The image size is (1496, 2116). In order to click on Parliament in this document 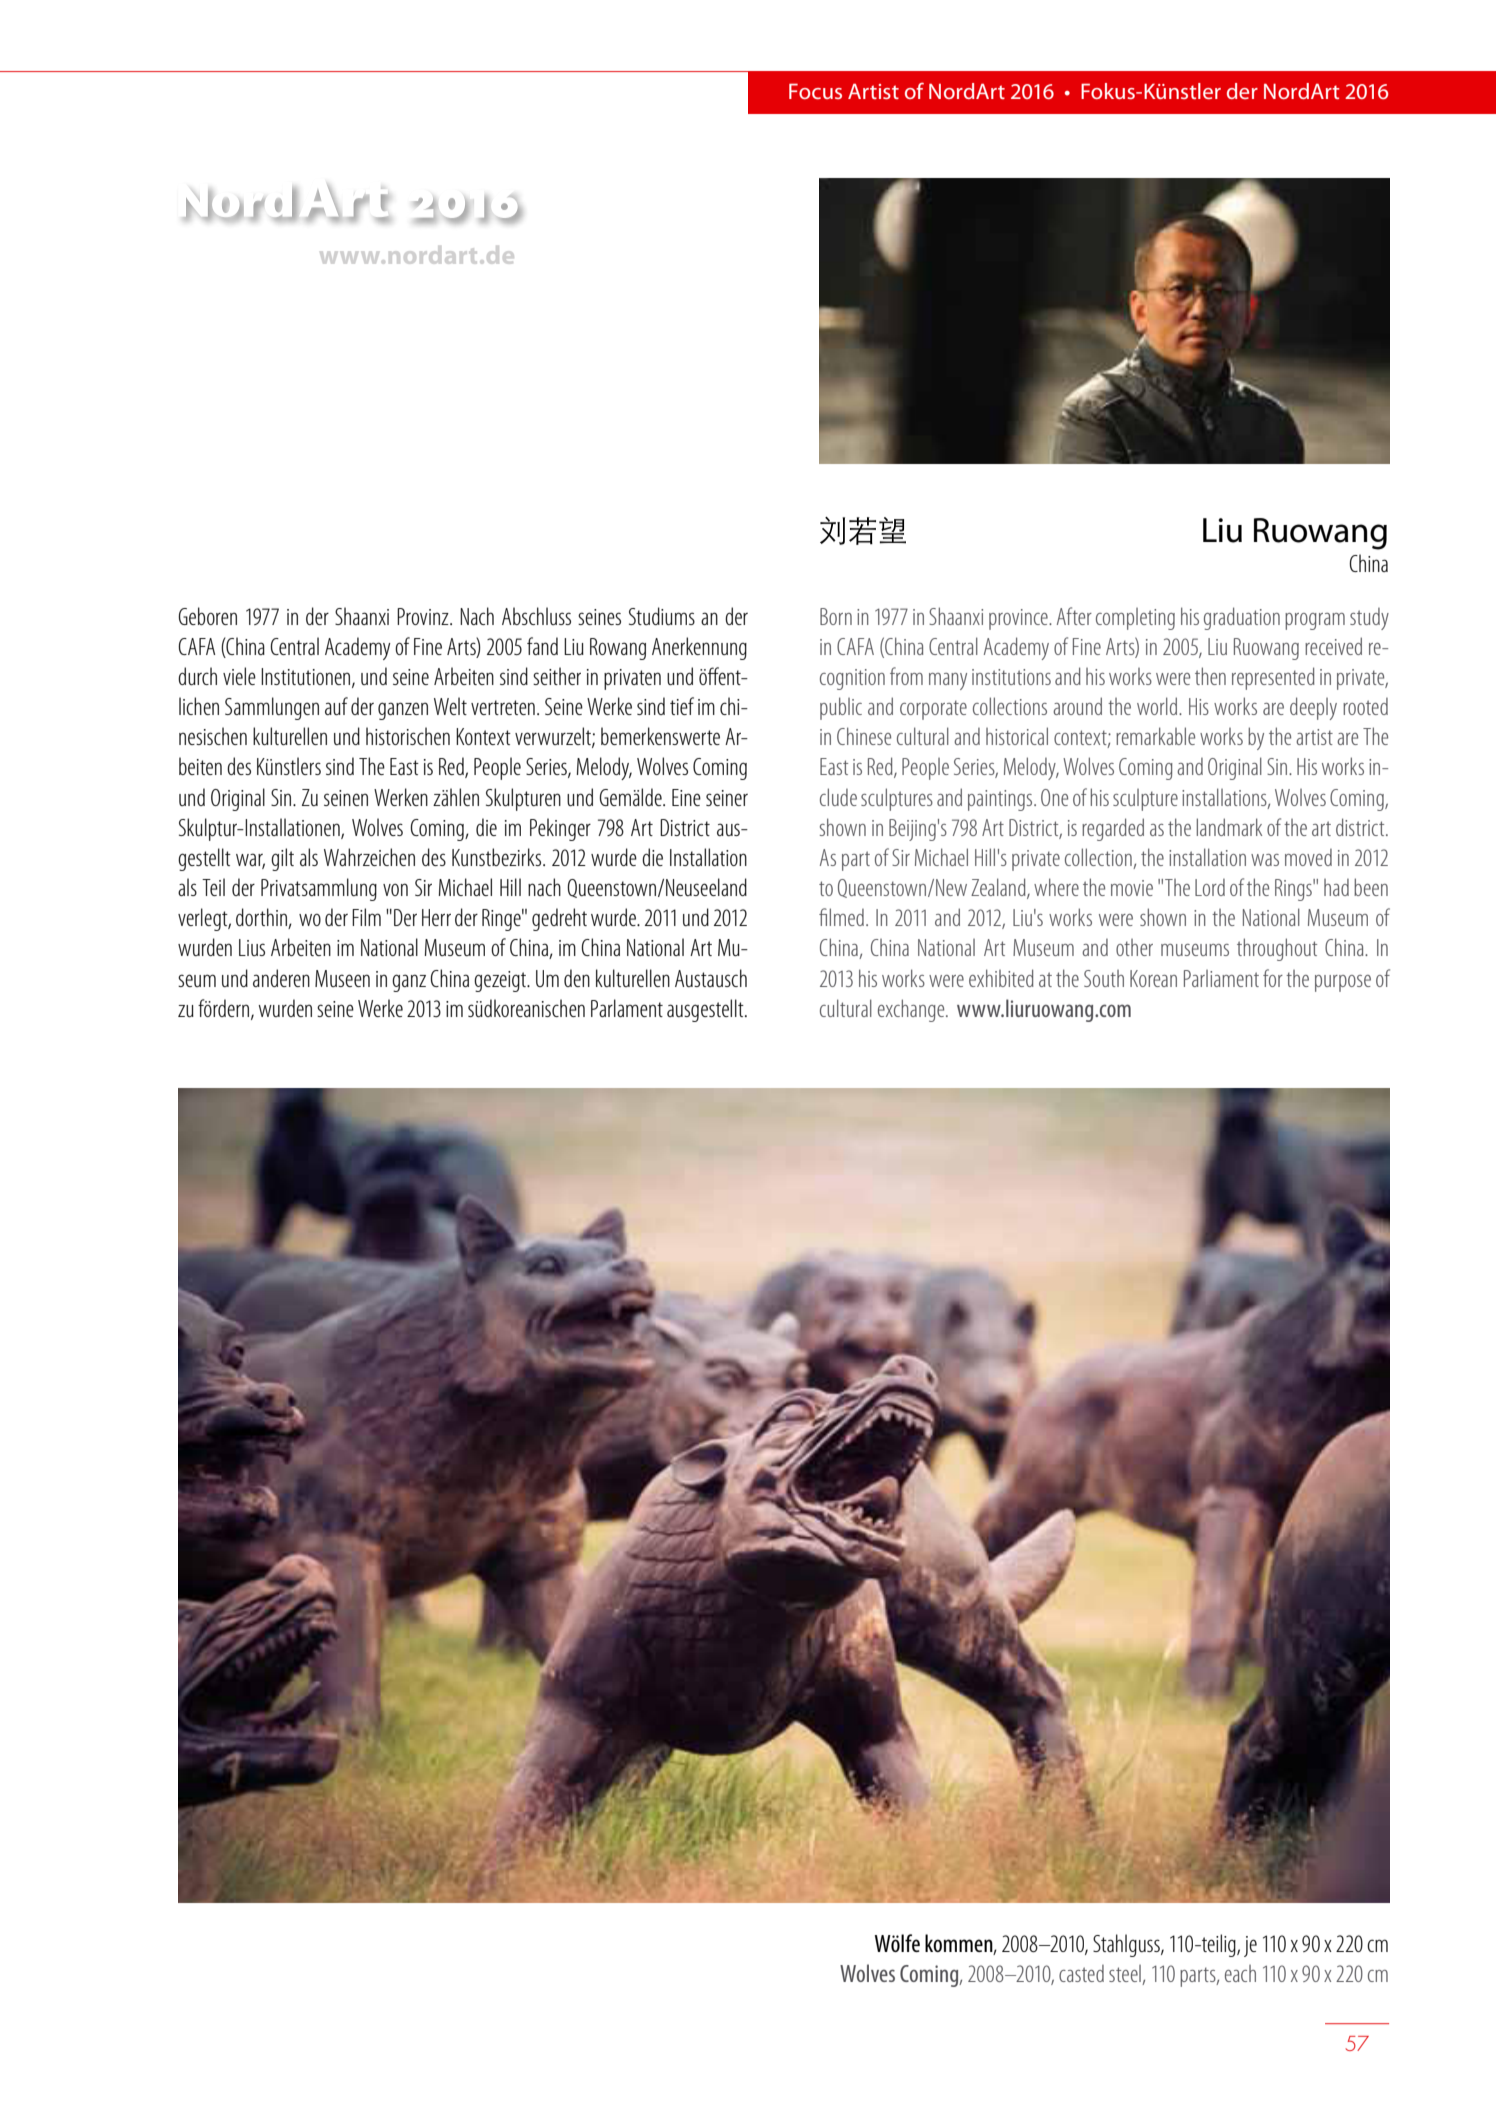, I will do `click(1221, 978)`.
